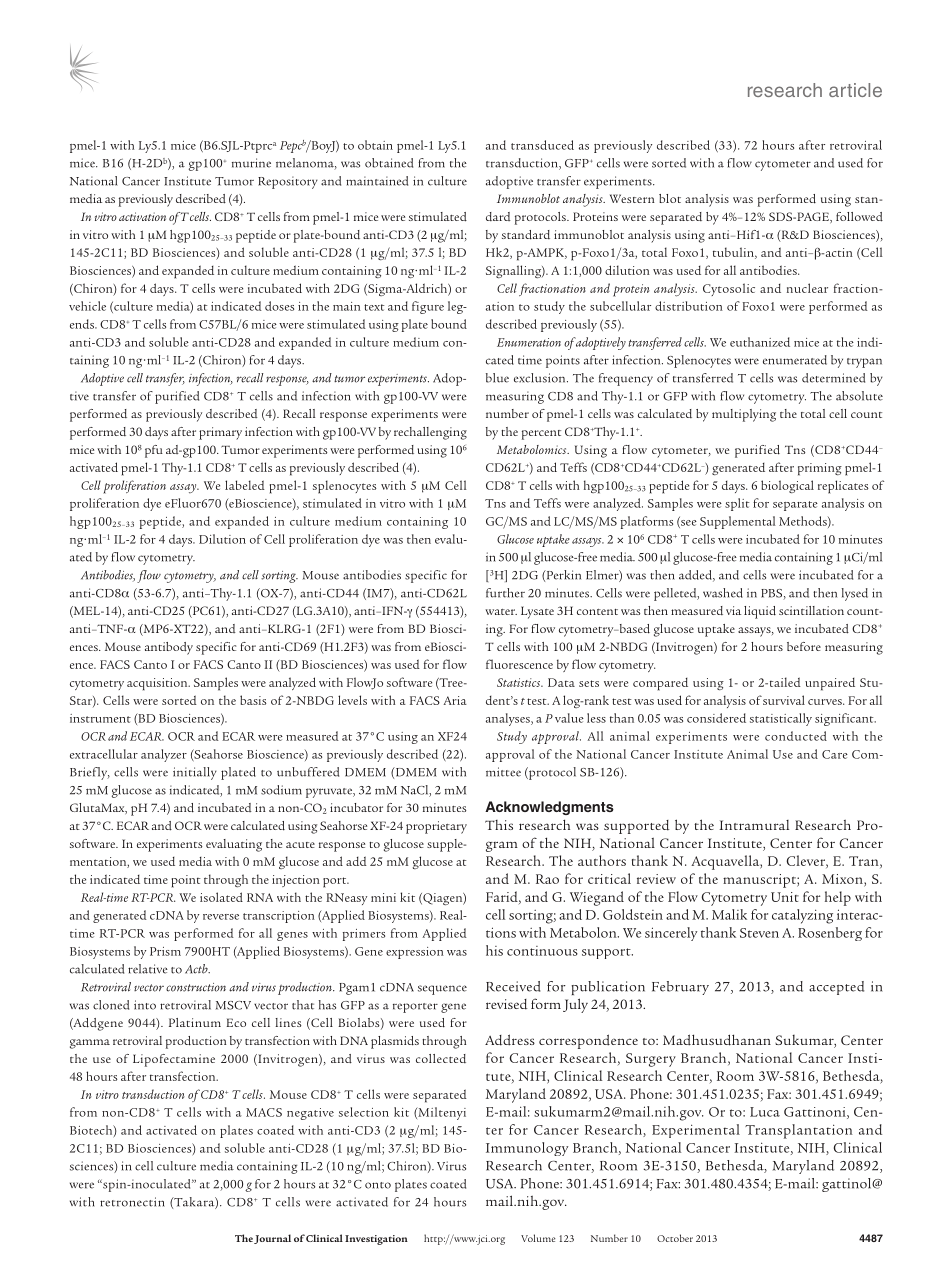 This screenshot has height=1275, width=952. I want to click on Experimental, so click(696, 1131).
